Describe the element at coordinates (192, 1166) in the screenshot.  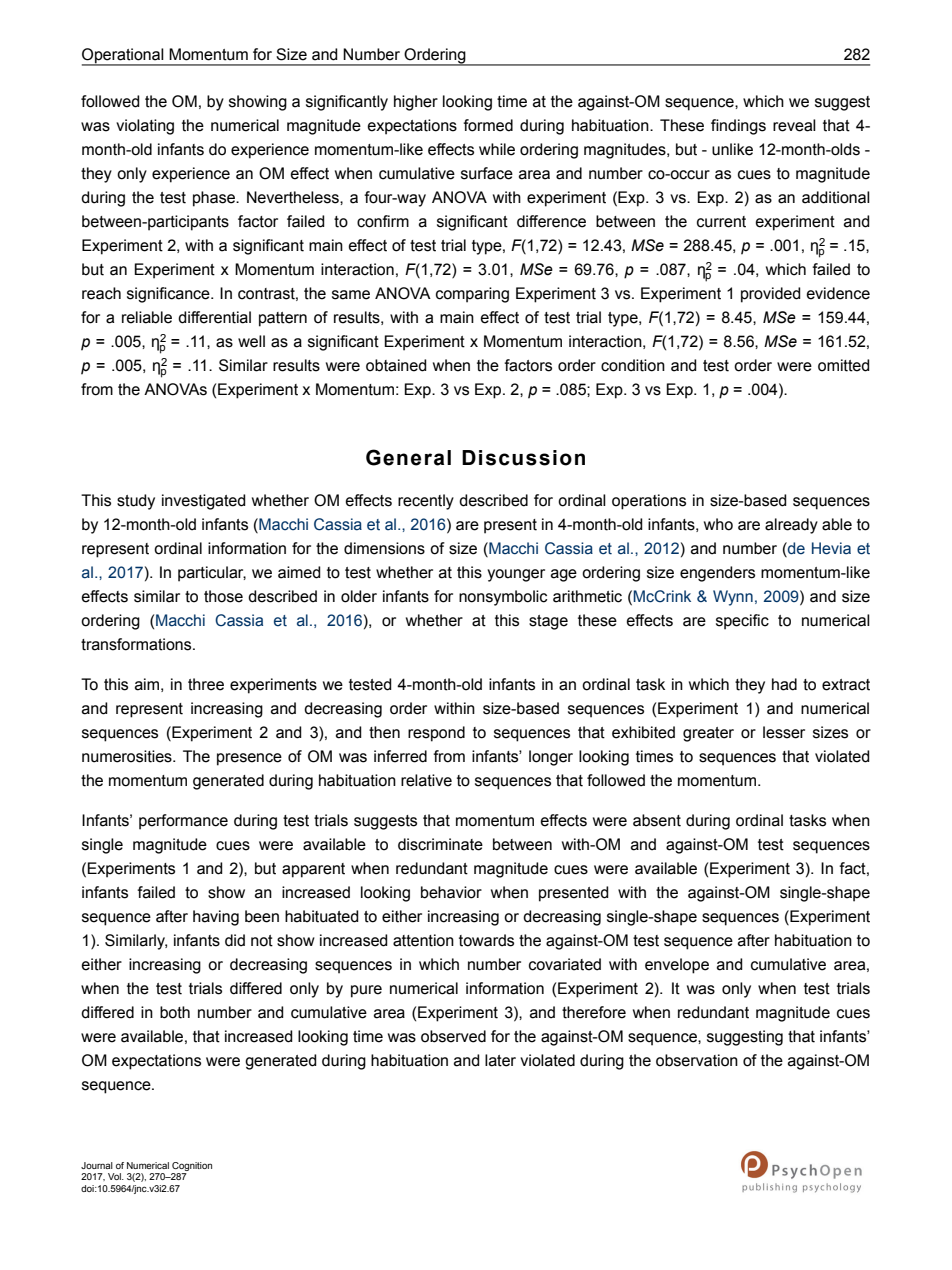
I see `Cognition` at that location.
